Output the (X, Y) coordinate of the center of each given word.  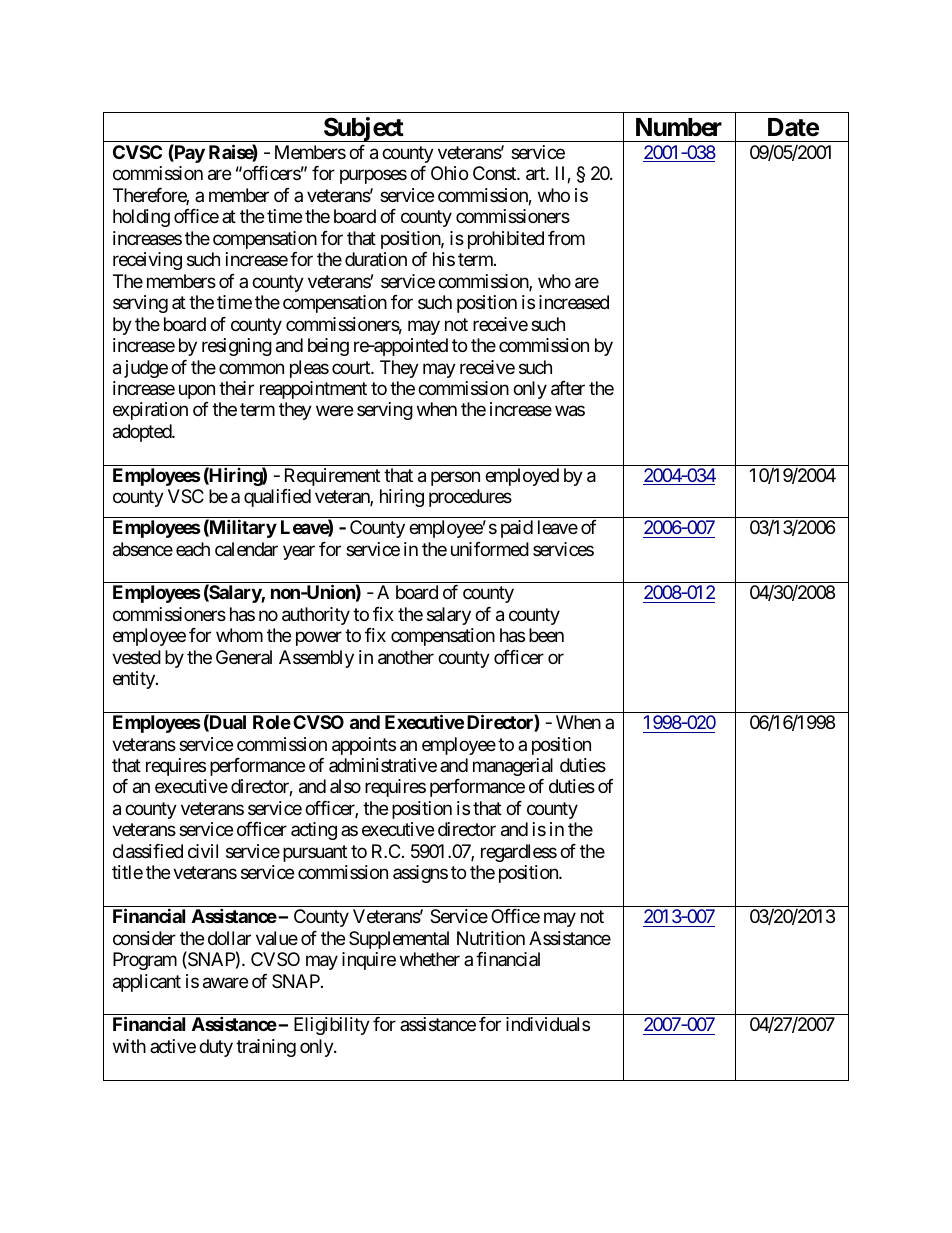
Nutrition (491, 938)
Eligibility (332, 1026)
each (193, 549)
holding (141, 218)
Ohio (449, 173)
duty (216, 1048)
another (406, 657)
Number (679, 127)
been (546, 635)
